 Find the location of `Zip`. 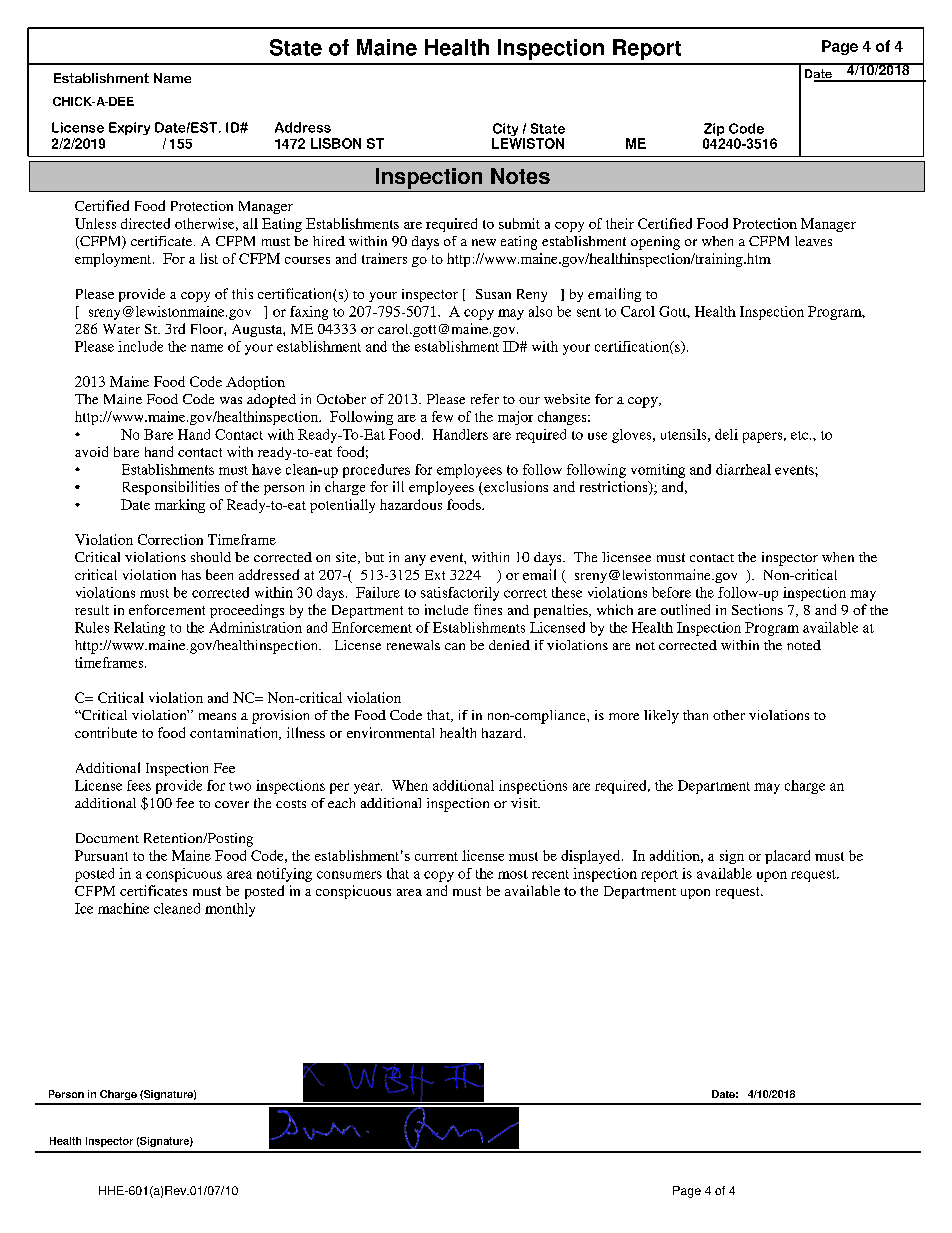

Zip is located at coordinates (714, 131).
